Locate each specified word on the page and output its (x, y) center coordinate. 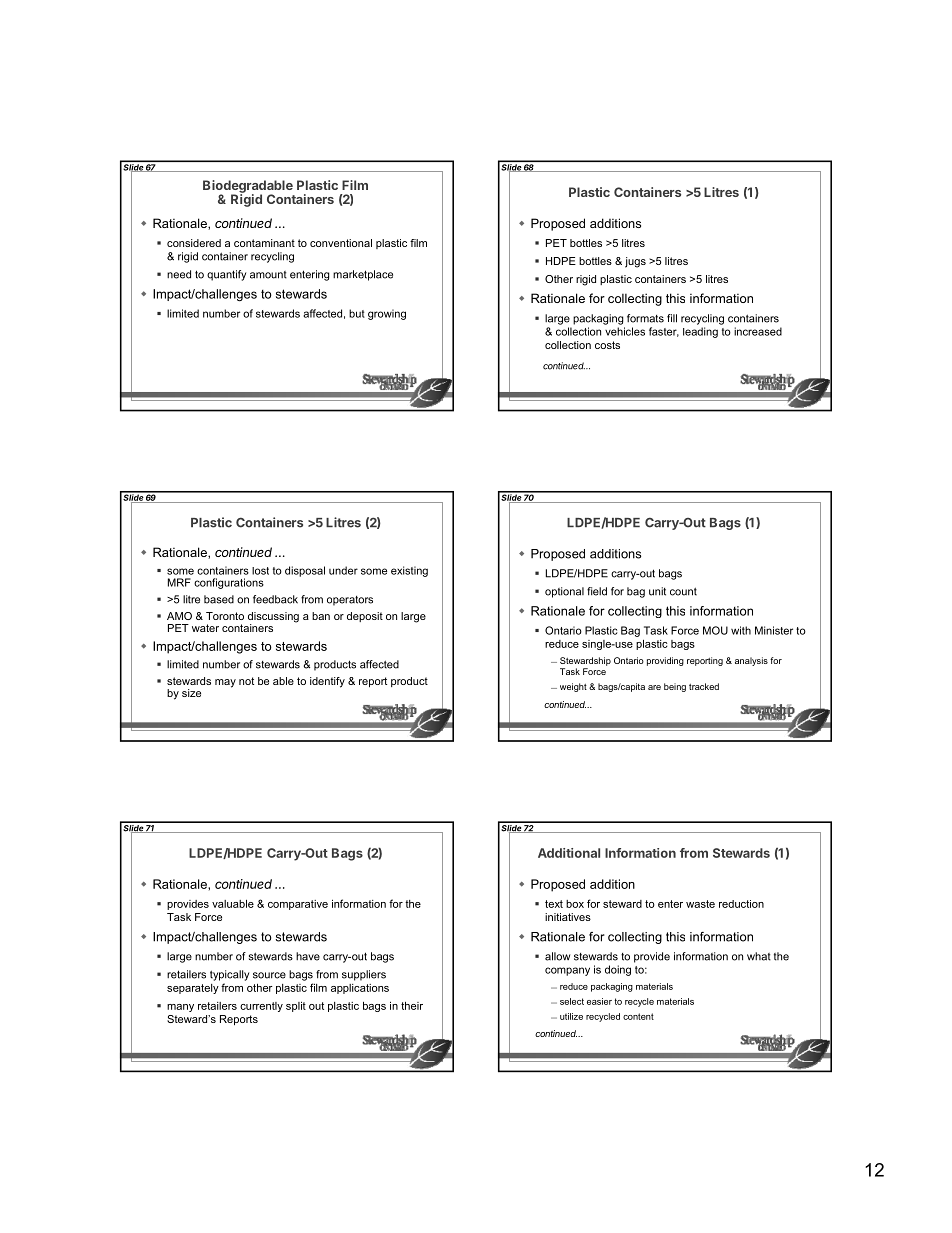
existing (409, 571)
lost (260, 571)
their (412, 1005)
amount (268, 275)
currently (261, 1007)
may (225, 683)
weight (573, 687)
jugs (635, 262)
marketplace (363, 275)
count (683, 591)
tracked (704, 686)
